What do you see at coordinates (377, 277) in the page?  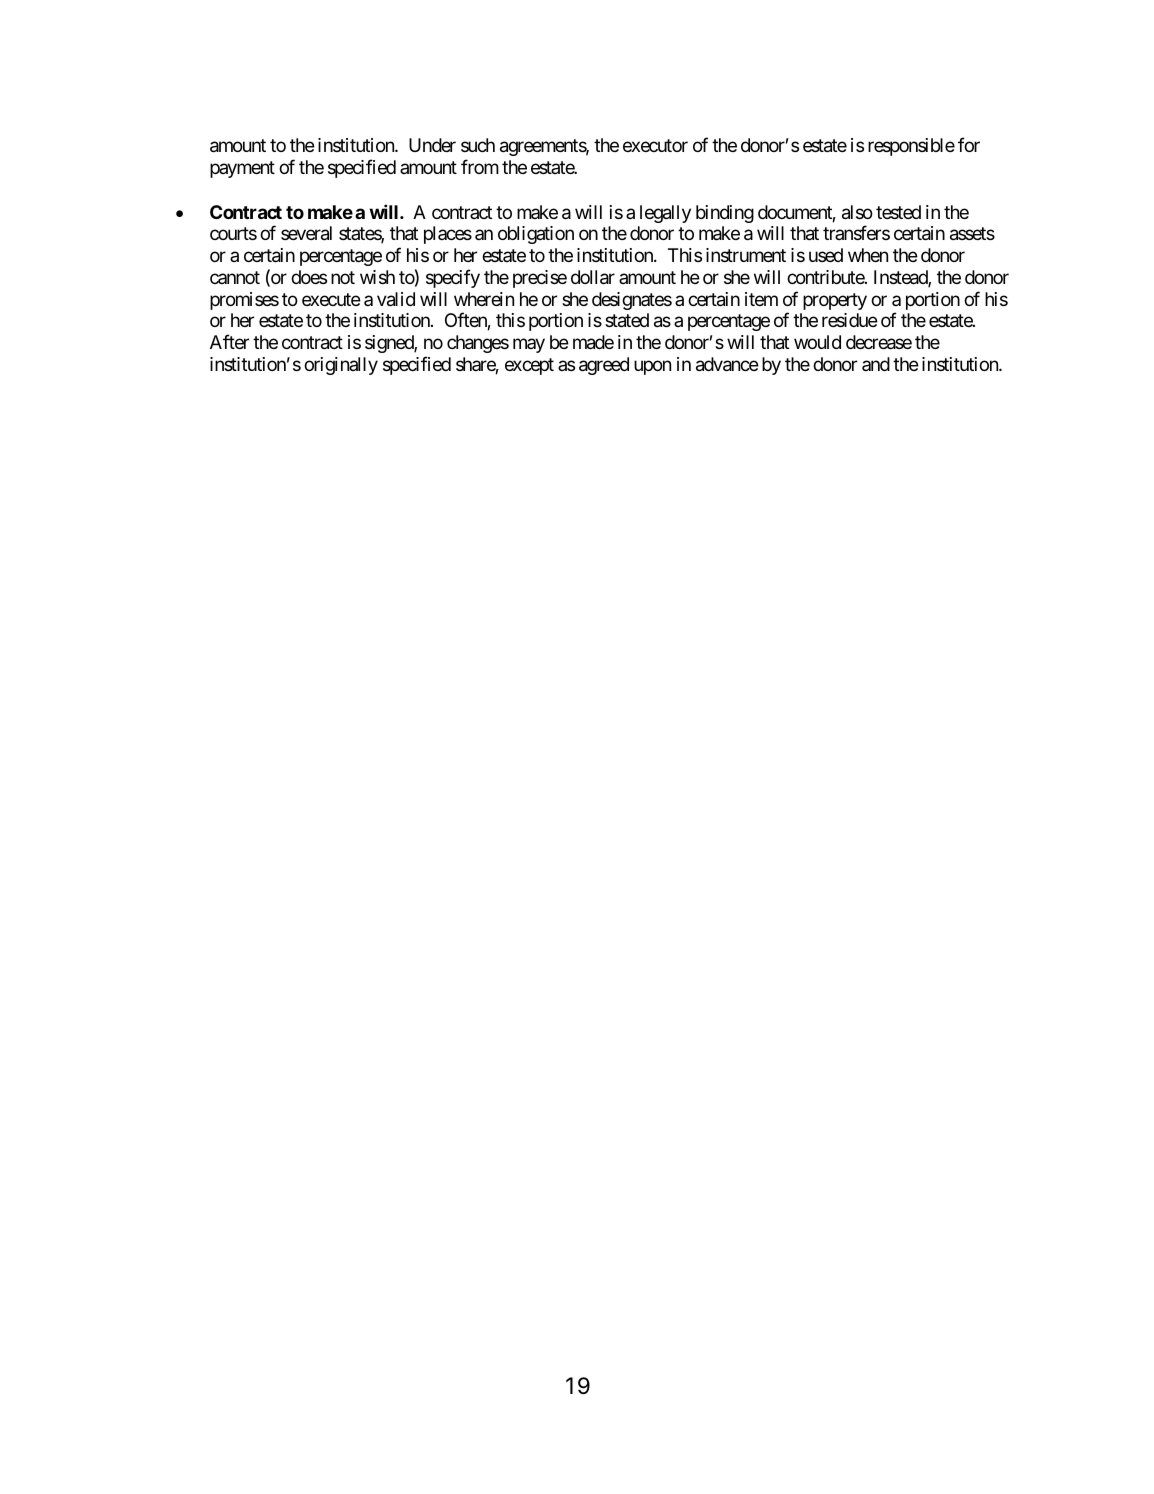 I see `wish` at bounding box center [377, 277].
